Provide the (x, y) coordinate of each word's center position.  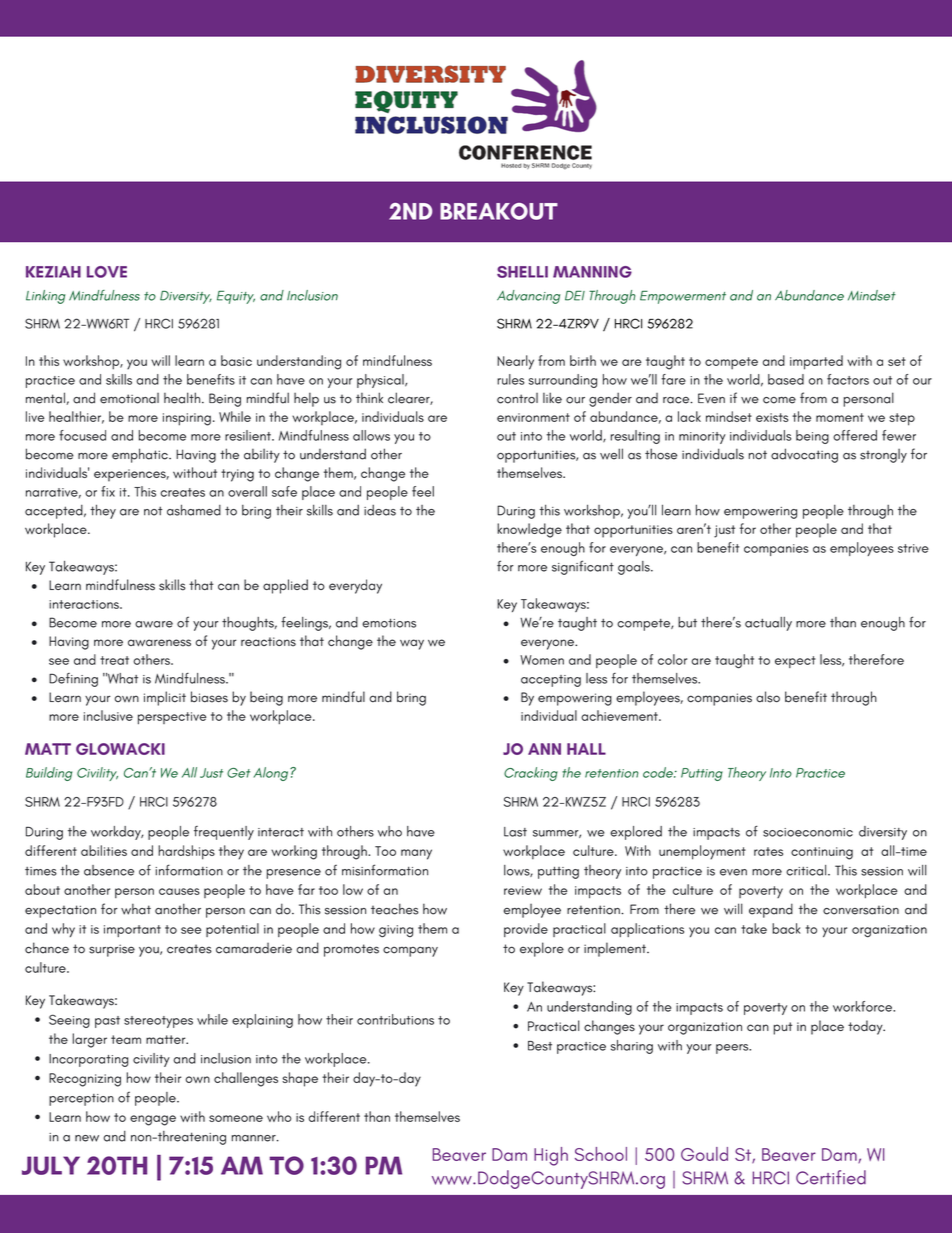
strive (913, 548)
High (551, 1156)
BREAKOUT (499, 211)
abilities (104, 850)
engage (153, 1120)
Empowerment (683, 297)
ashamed (194, 510)
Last (515, 832)
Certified (831, 1177)
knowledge (529, 530)
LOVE (107, 272)
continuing (822, 853)
